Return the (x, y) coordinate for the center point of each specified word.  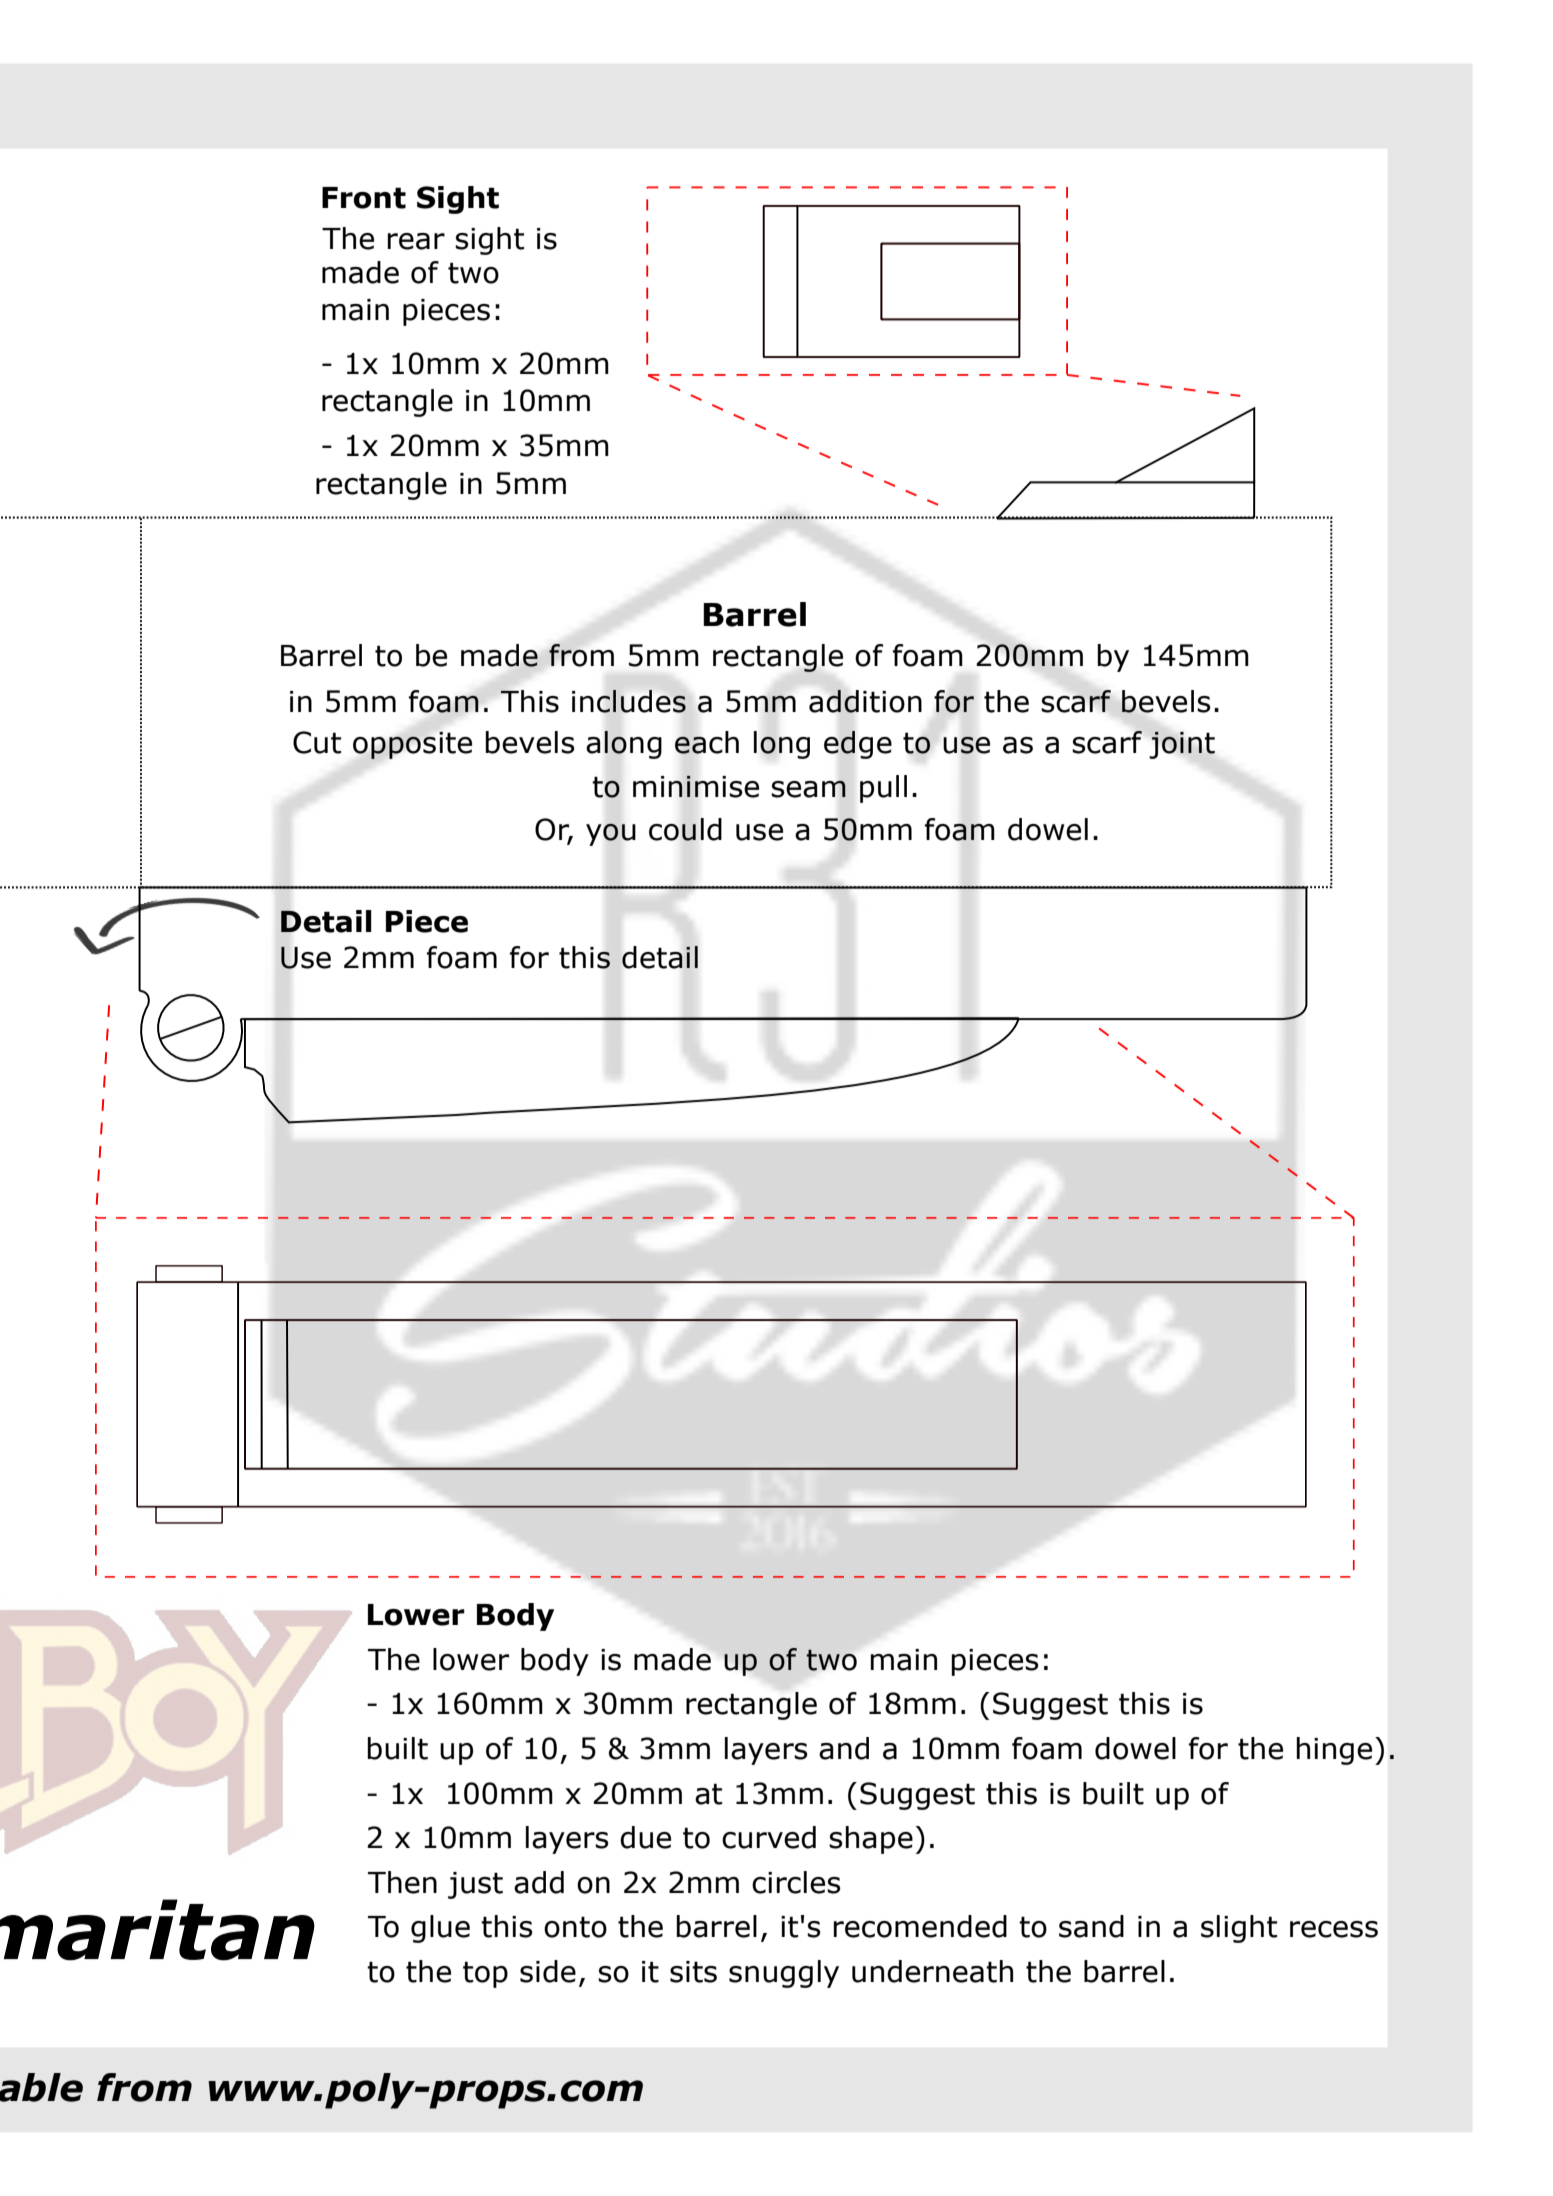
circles (796, 1882)
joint (1182, 745)
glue (440, 1929)
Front (364, 198)
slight (1239, 1929)
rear (416, 241)
